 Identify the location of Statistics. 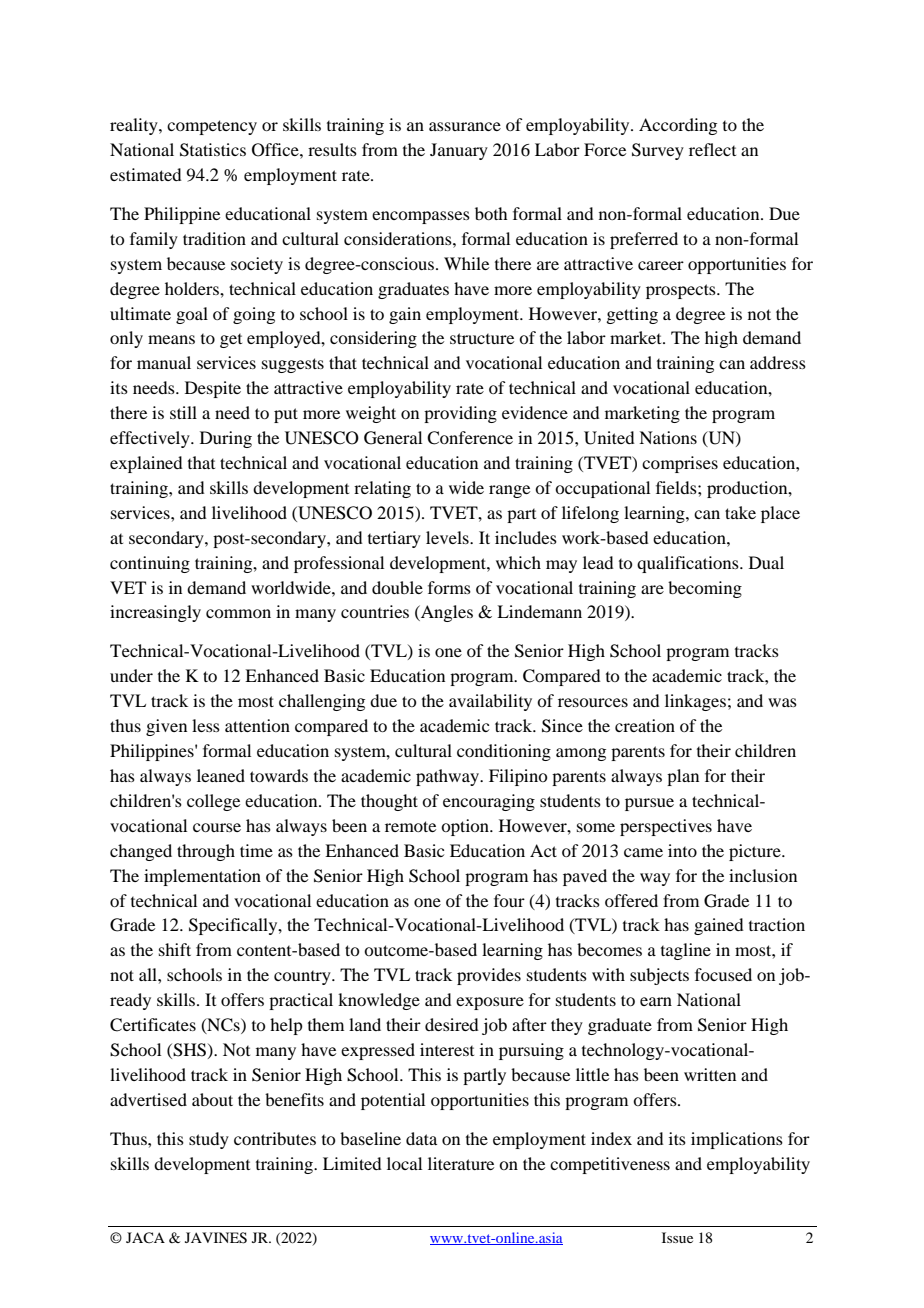
(213, 150).
